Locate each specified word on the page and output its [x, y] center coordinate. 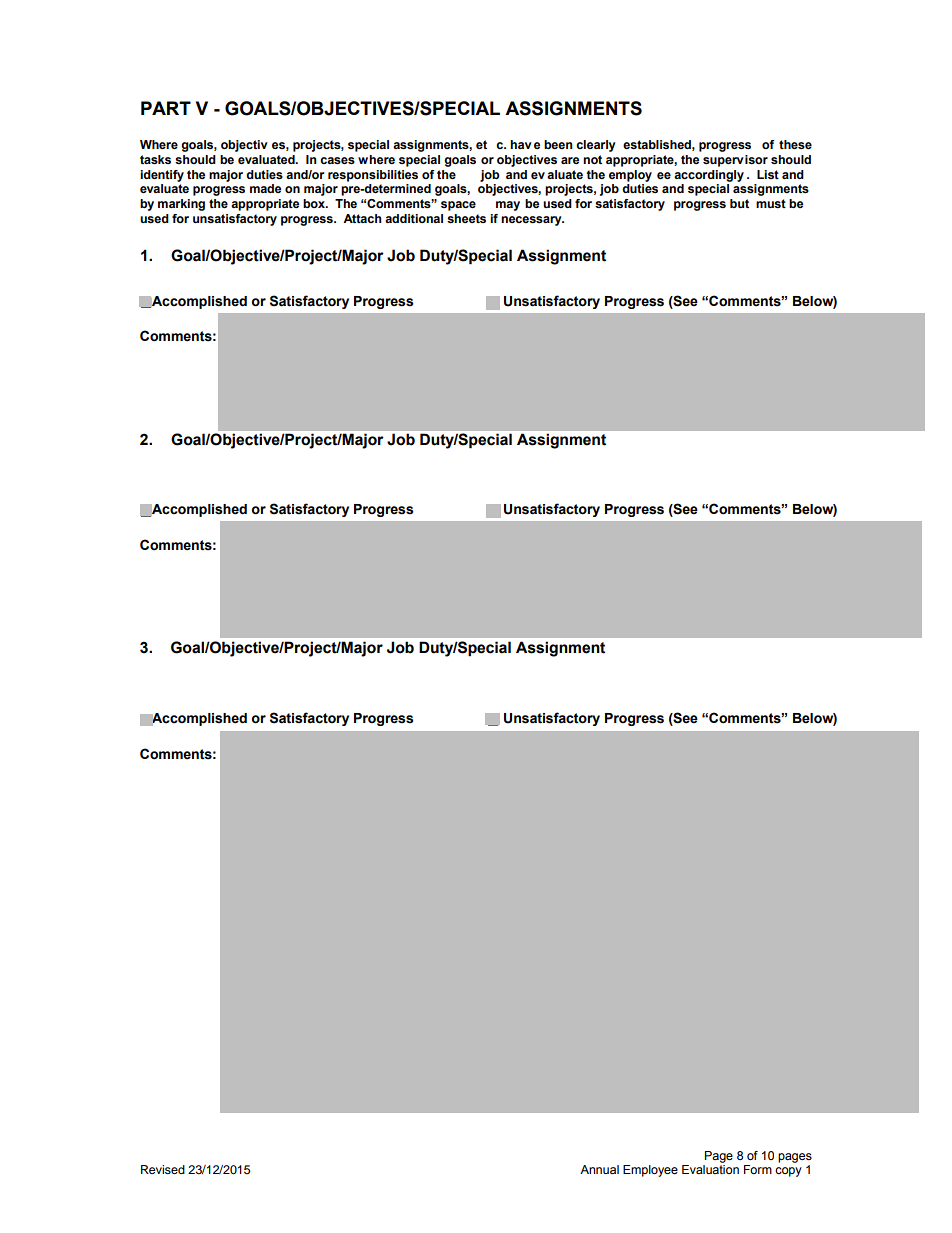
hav [521, 144]
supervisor [735, 161]
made [265, 188]
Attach [362, 218]
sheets [466, 218]
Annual [599, 1169]
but [739, 203]
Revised [163, 1169]
